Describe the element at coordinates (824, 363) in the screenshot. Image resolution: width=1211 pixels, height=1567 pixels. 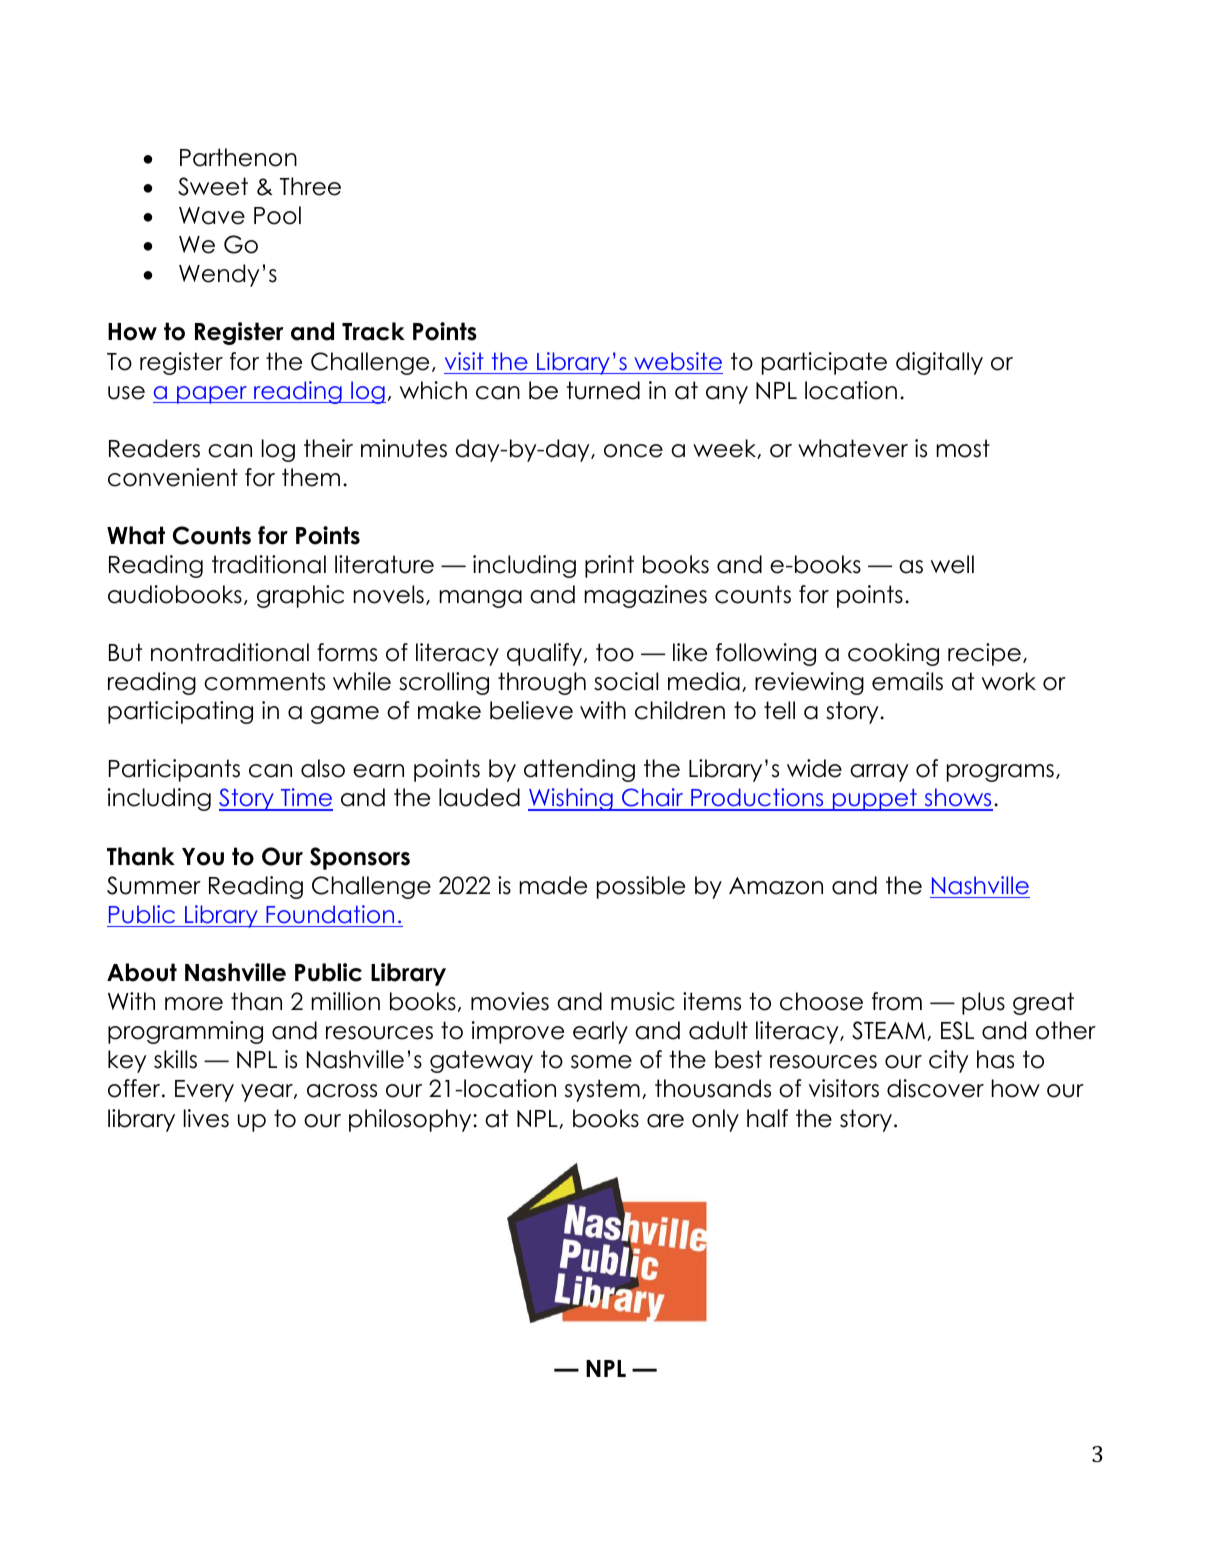
I see `participate` at that location.
